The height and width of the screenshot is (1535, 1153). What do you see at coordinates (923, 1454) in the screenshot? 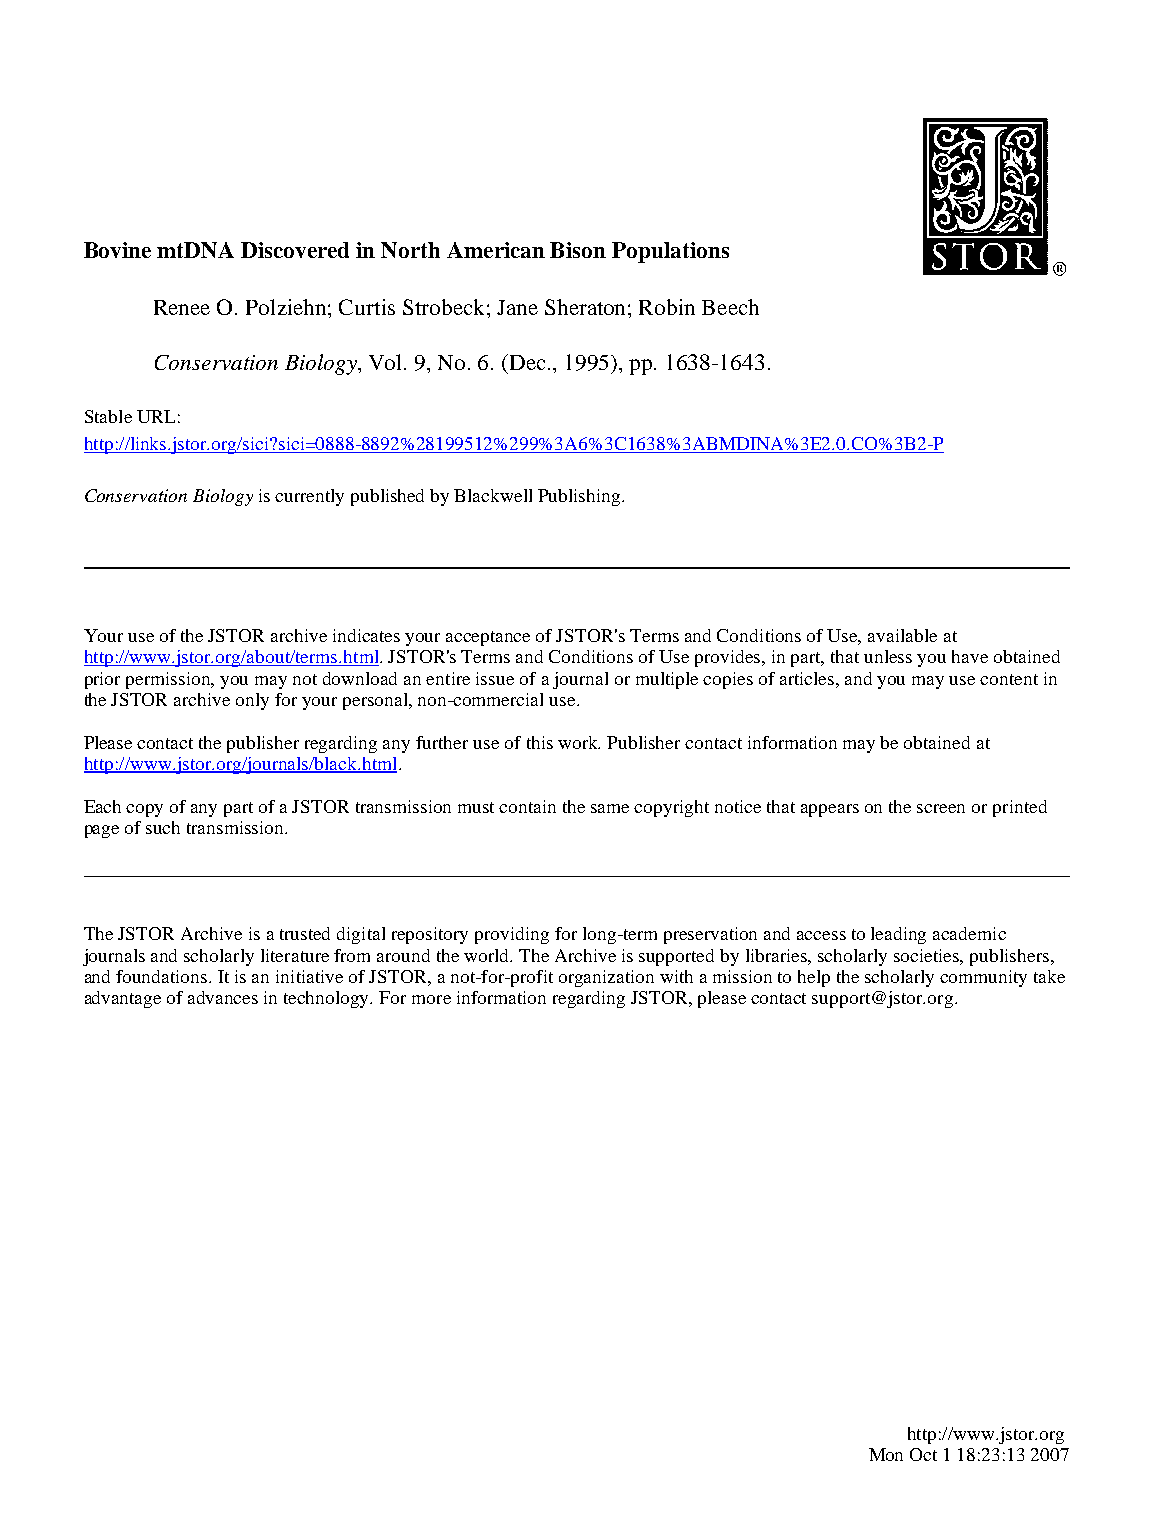
I see `Oct` at bounding box center [923, 1454].
